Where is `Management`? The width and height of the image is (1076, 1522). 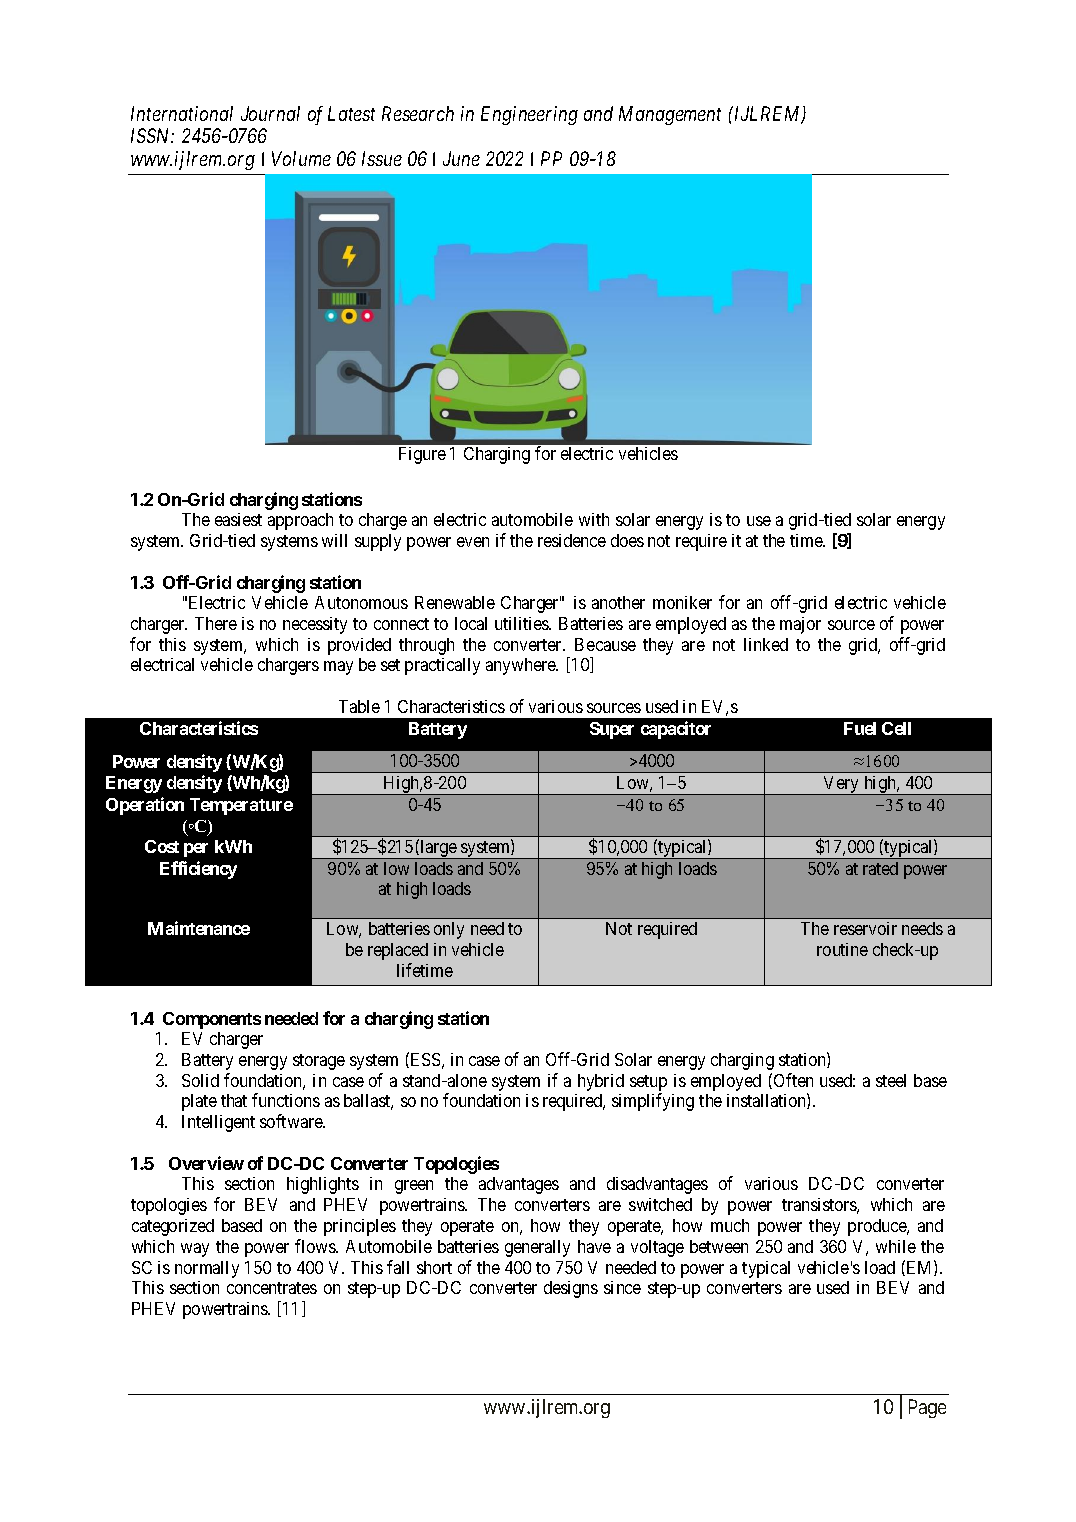 Management is located at coordinates (670, 115).
